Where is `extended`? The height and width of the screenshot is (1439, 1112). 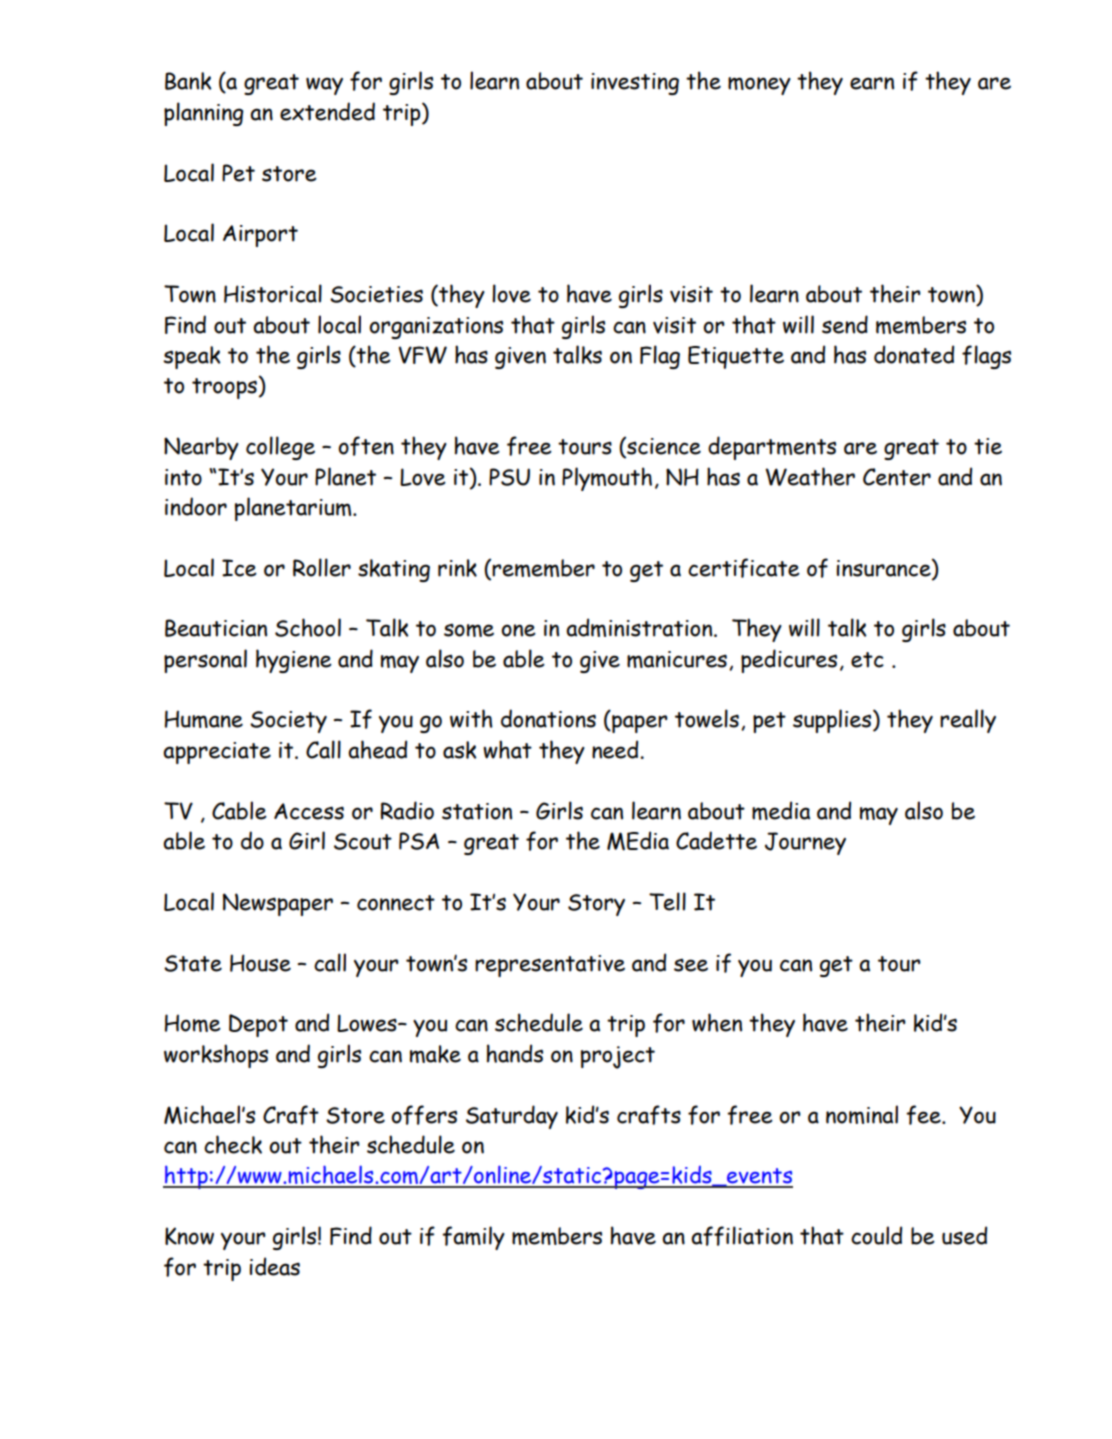 extended is located at coordinates (327, 111).
